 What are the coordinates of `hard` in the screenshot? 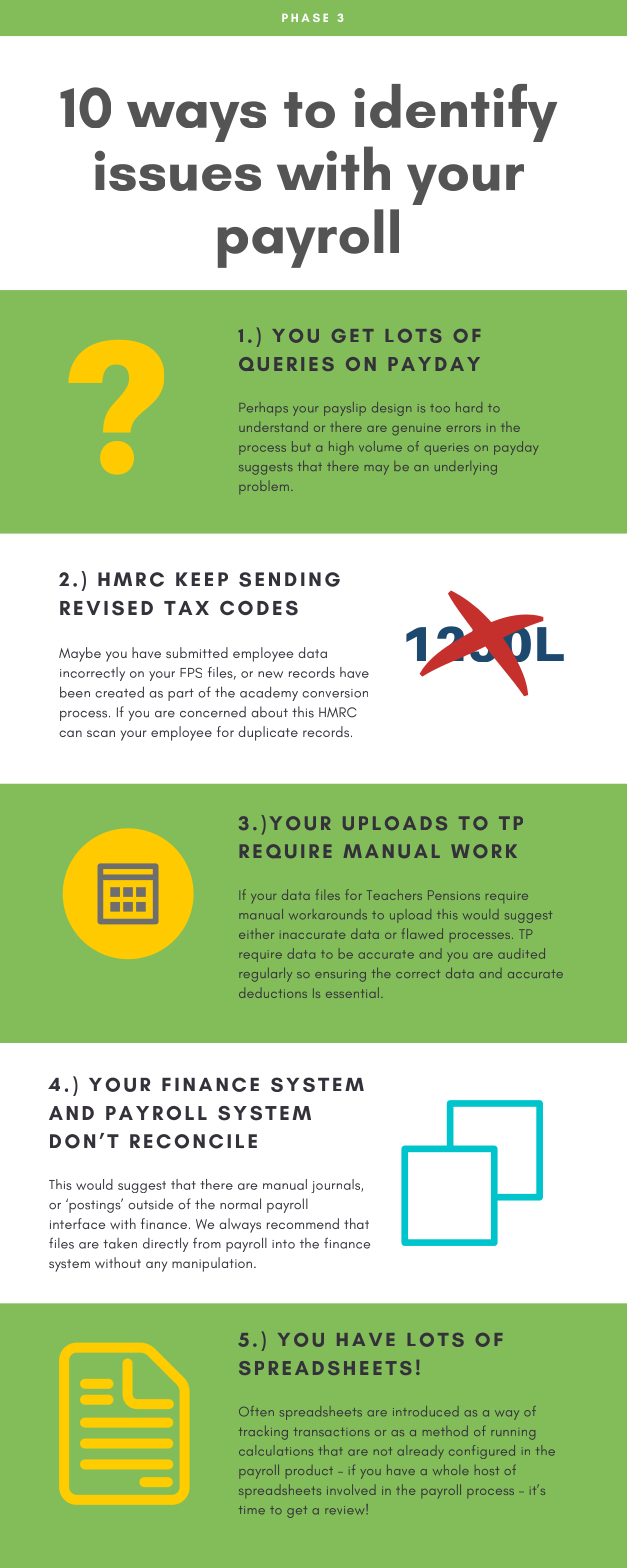 It's located at (469, 407).
